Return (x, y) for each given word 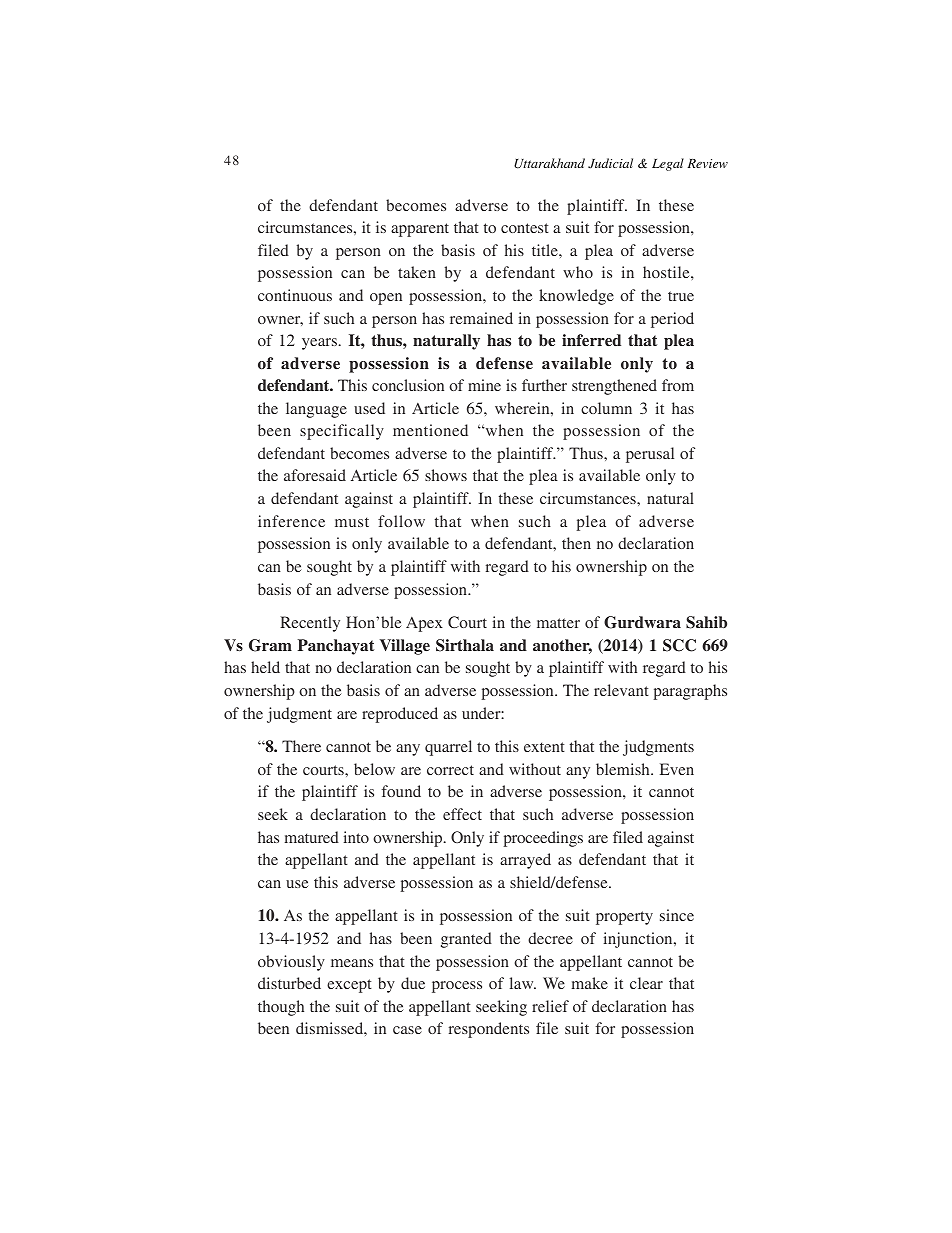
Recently (310, 624)
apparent (420, 230)
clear (646, 983)
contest (525, 228)
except (349, 986)
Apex (424, 624)
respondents (489, 1030)
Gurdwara (642, 622)
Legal (668, 164)
